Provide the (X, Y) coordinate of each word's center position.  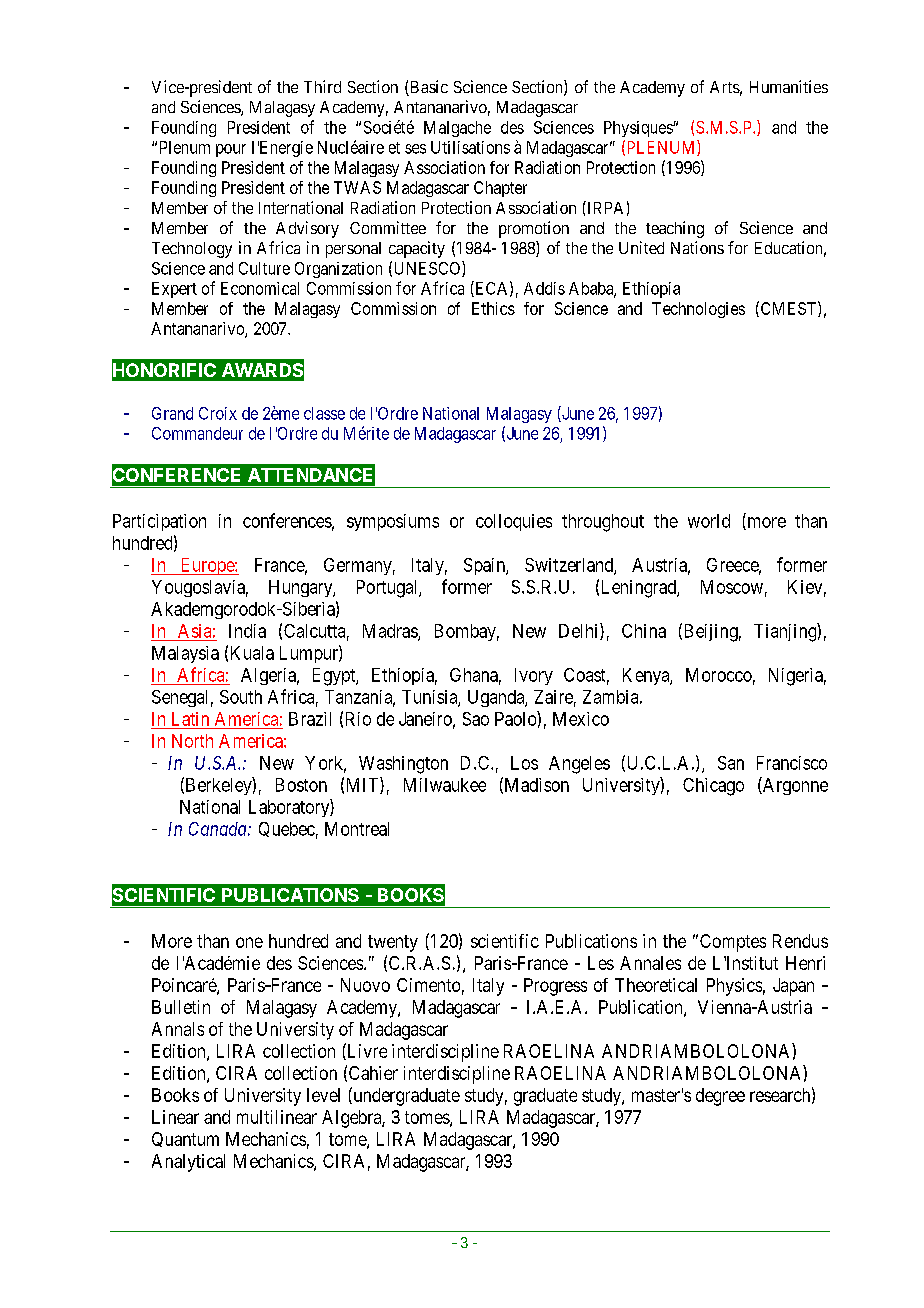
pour (231, 150)
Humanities (789, 86)
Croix (218, 413)
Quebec (287, 829)
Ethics (493, 308)
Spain (485, 566)
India (247, 631)
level (323, 1095)
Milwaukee (445, 785)
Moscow (732, 587)
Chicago (713, 787)
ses (415, 149)
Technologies (698, 310)
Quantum (185, 1139)
